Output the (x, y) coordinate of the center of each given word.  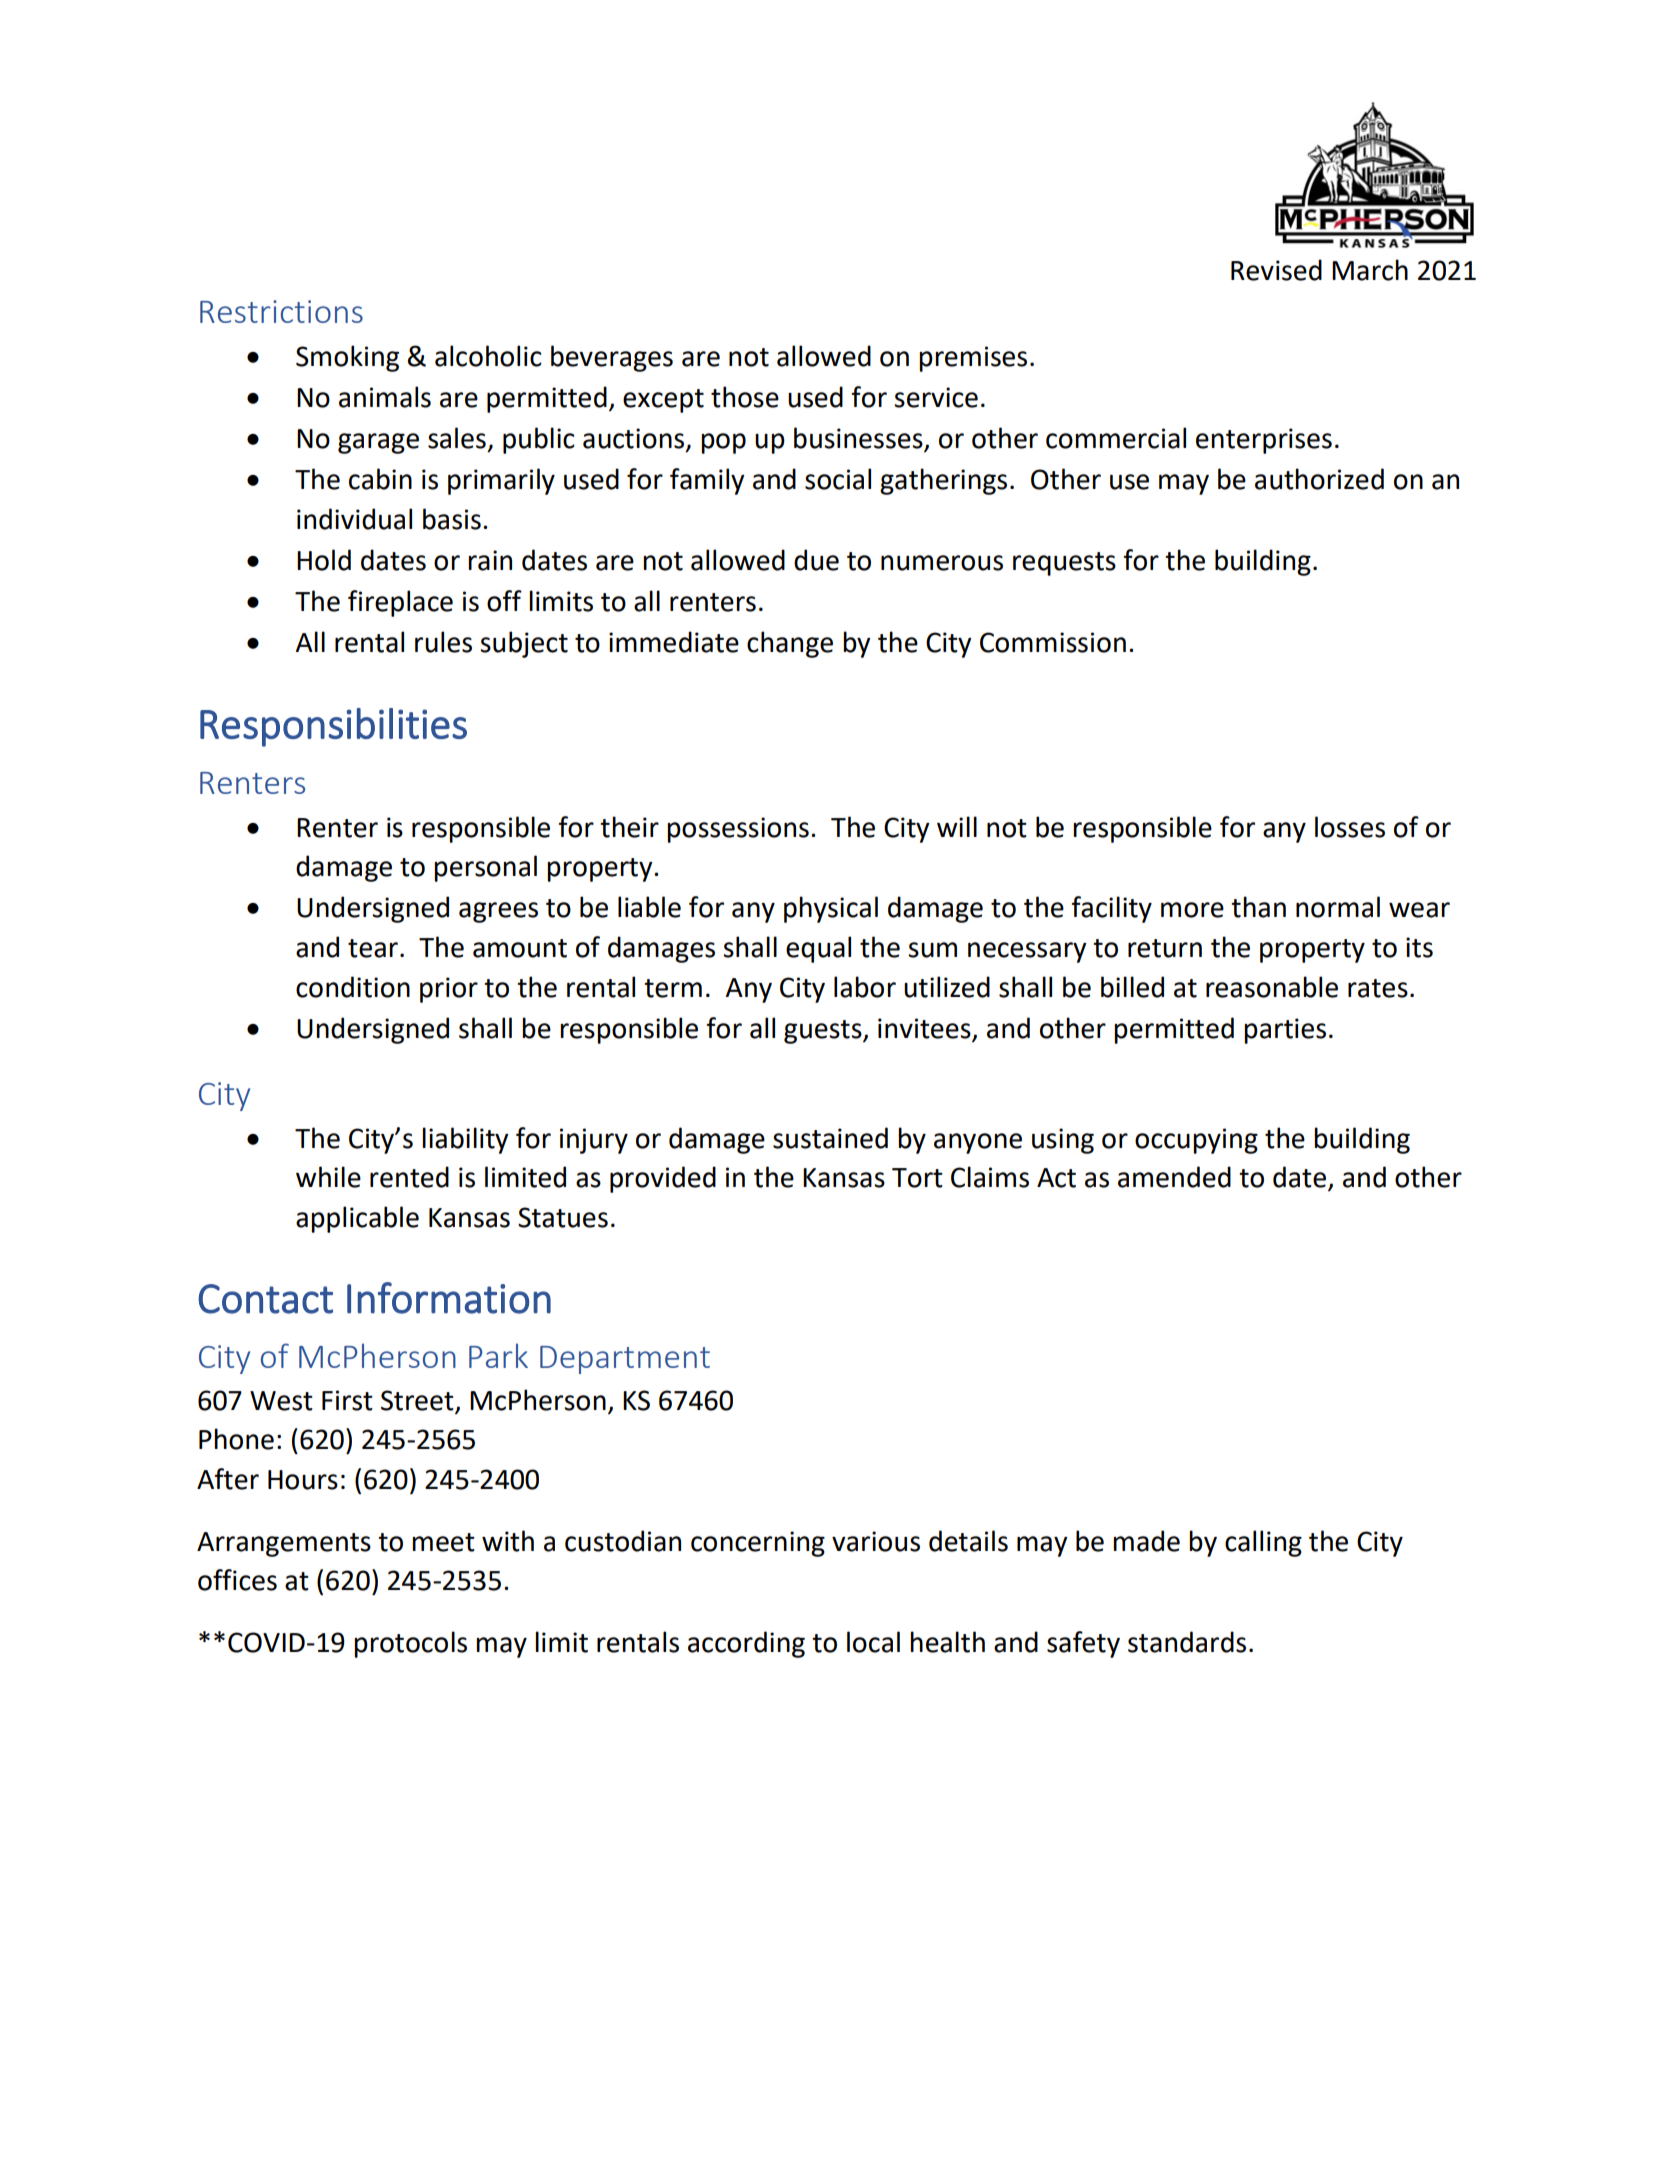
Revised (1276, 270)
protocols (410, 1644)
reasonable (1272, 987)
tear (373, 948)
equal (818, 949)
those (745, 397)
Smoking (347, 358)
